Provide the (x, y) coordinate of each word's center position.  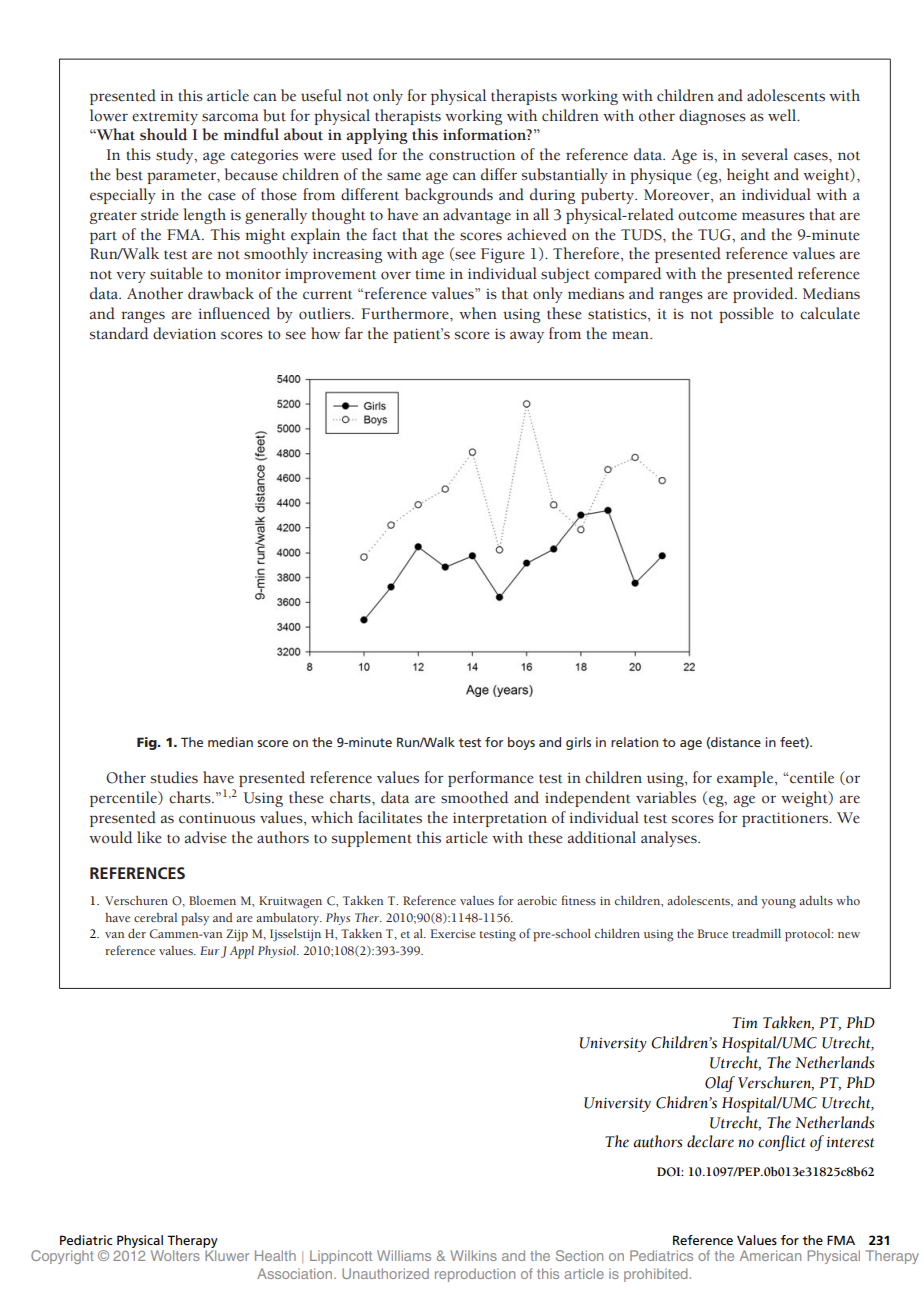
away (527, 337)
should (163, 134)
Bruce (712, 933)
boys (521, 743)
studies (174, 777)
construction (472, 155)
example (746, 779)
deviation (184, 333)
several (765, 154)
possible (746, 315)
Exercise (453, 933)
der (137, 933)
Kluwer (227, 1255)
